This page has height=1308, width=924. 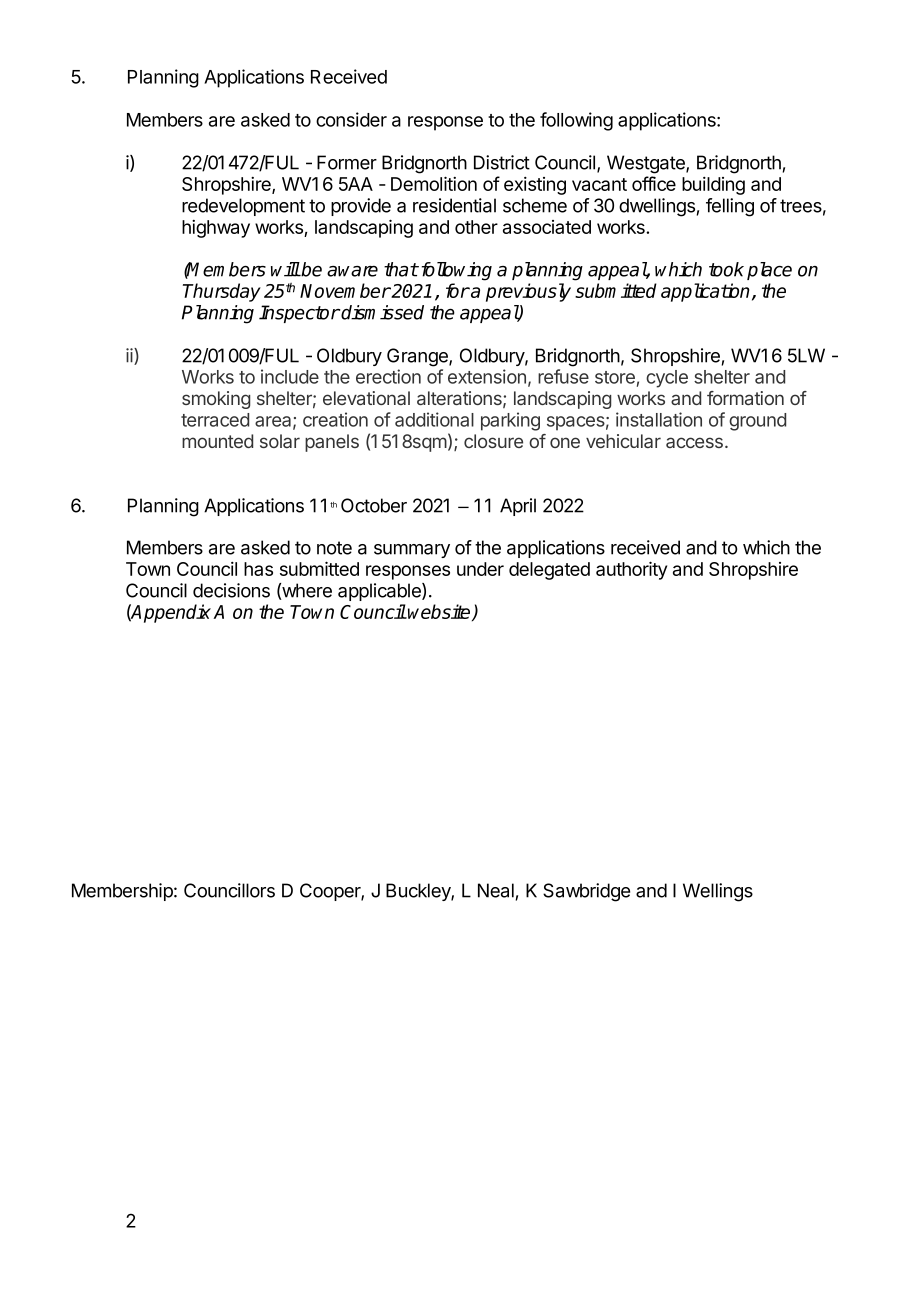 What do you see at coordinates (694, 442) in the page?
I see `access` at bounding box center [694, 442].
